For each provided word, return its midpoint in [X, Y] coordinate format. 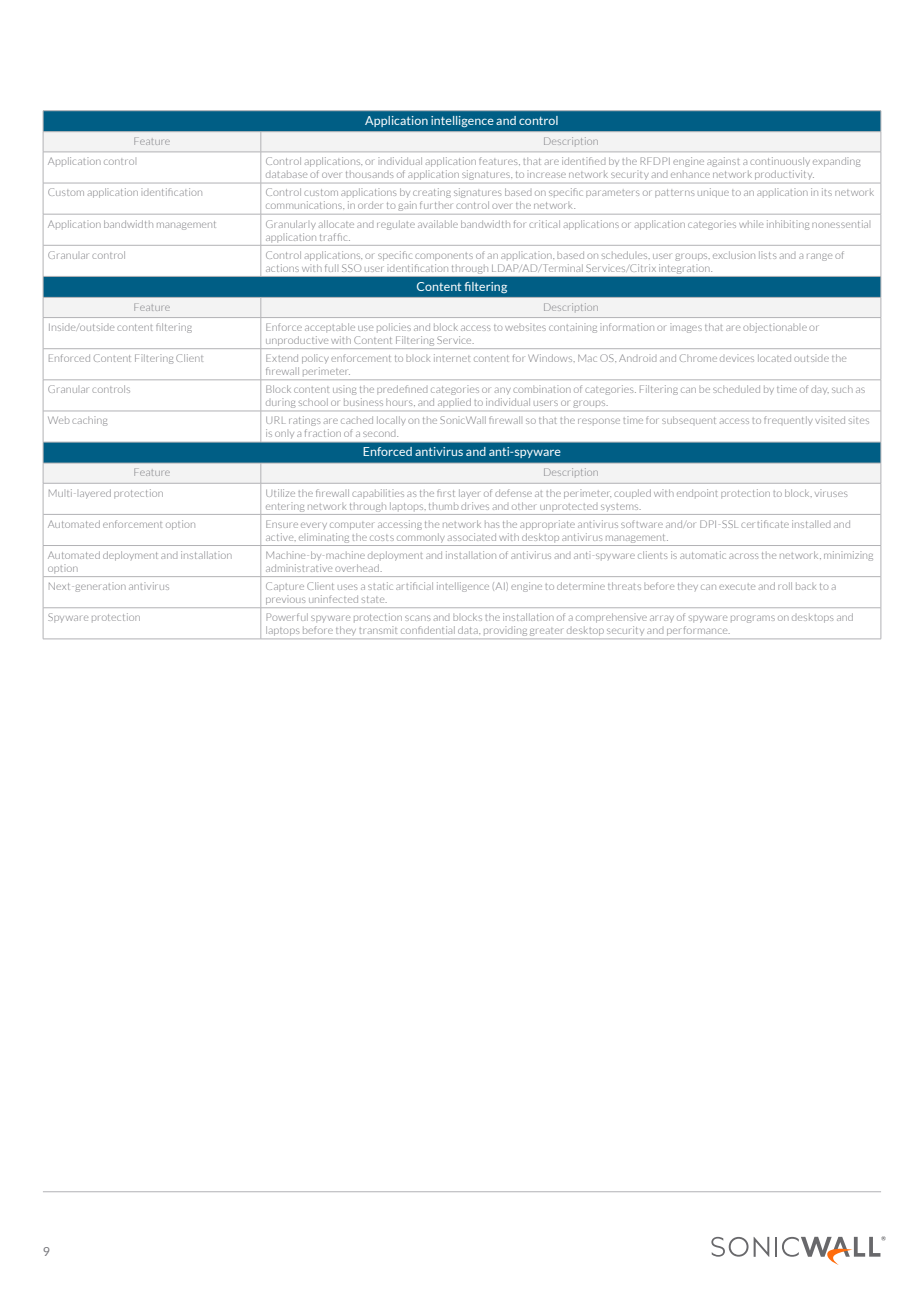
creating [432, 193]
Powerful [287, 617]
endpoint [697, 493]
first [445, 493]
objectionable [775, 328]
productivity [784, 175]
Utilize [280, 493]
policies [394, 327]
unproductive [298, 340]
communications [305, 205]
